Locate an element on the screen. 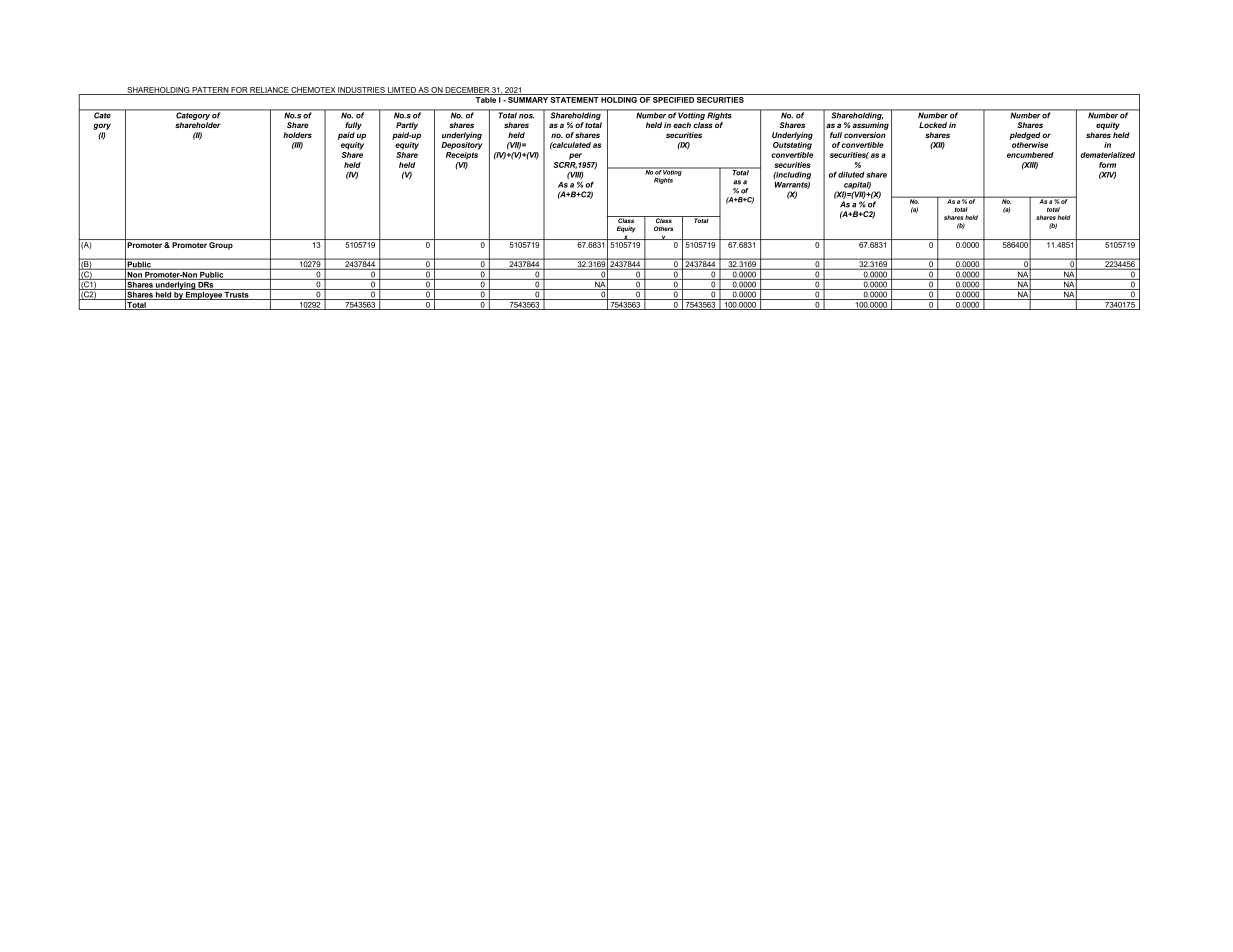 The image size is (1233, 952). INDUSTRIES is located at coordinates (362, 91).
